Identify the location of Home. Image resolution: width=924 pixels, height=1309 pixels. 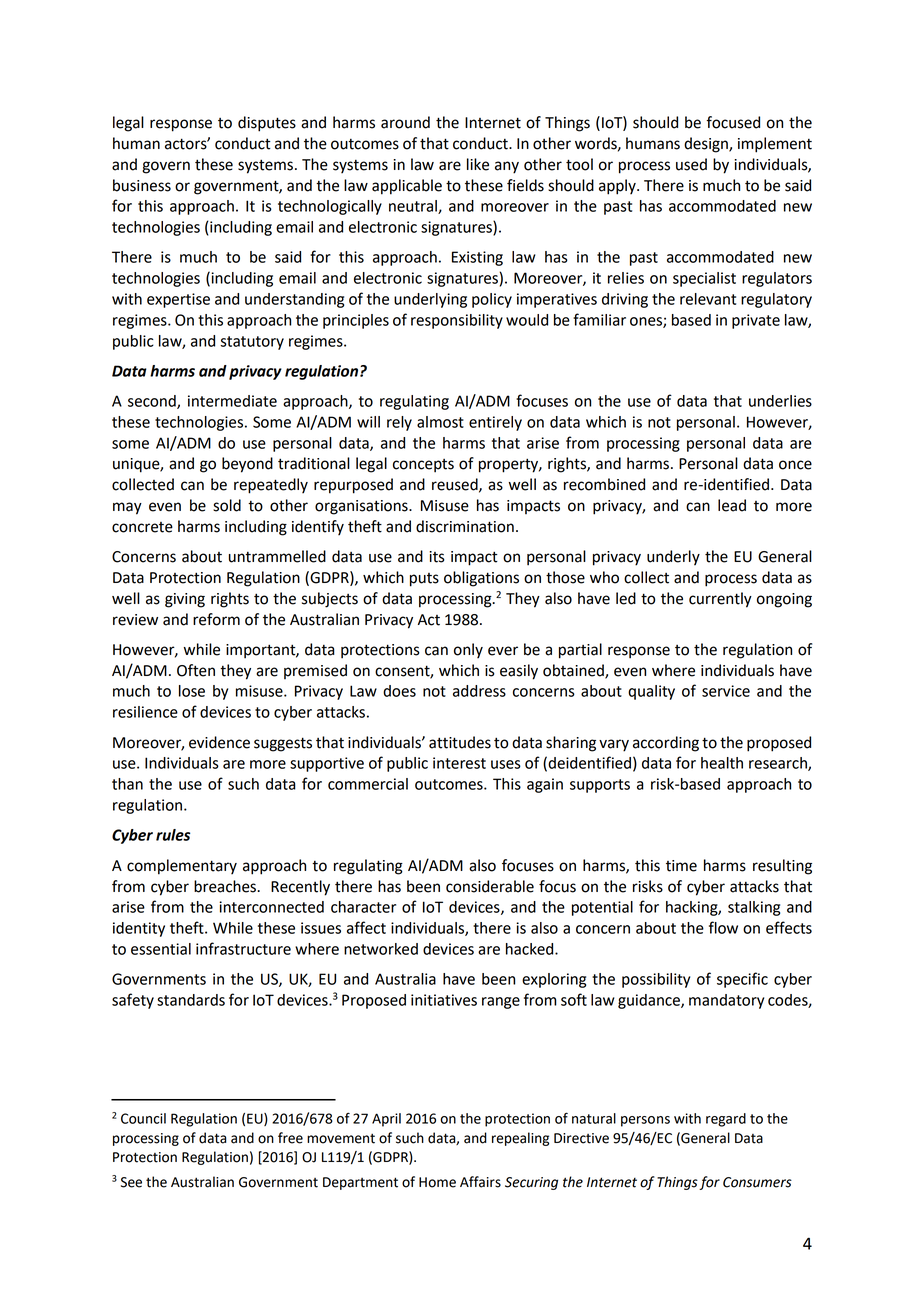
(437, 1182).
